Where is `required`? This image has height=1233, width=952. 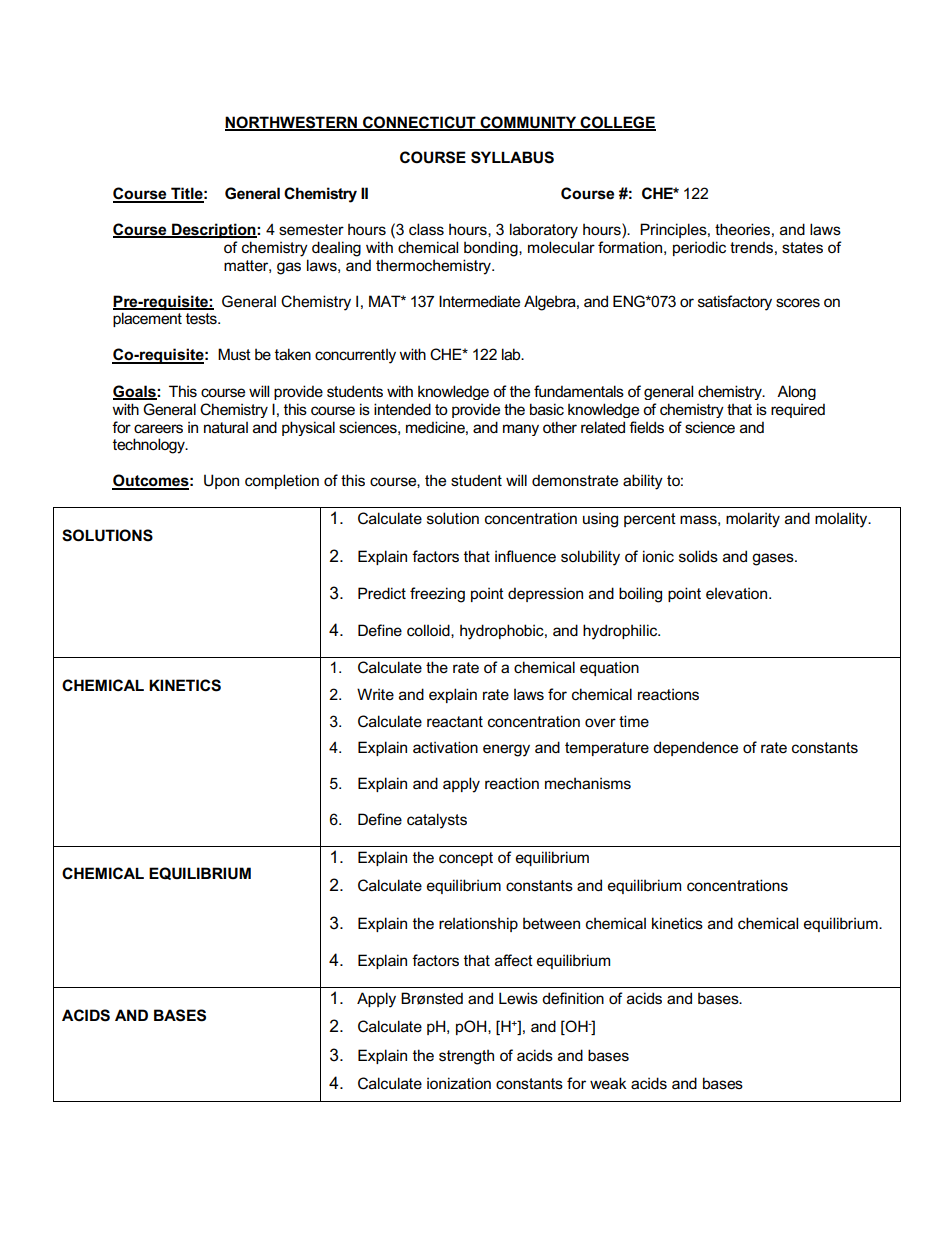
required is located at coordinates (798, 410).
